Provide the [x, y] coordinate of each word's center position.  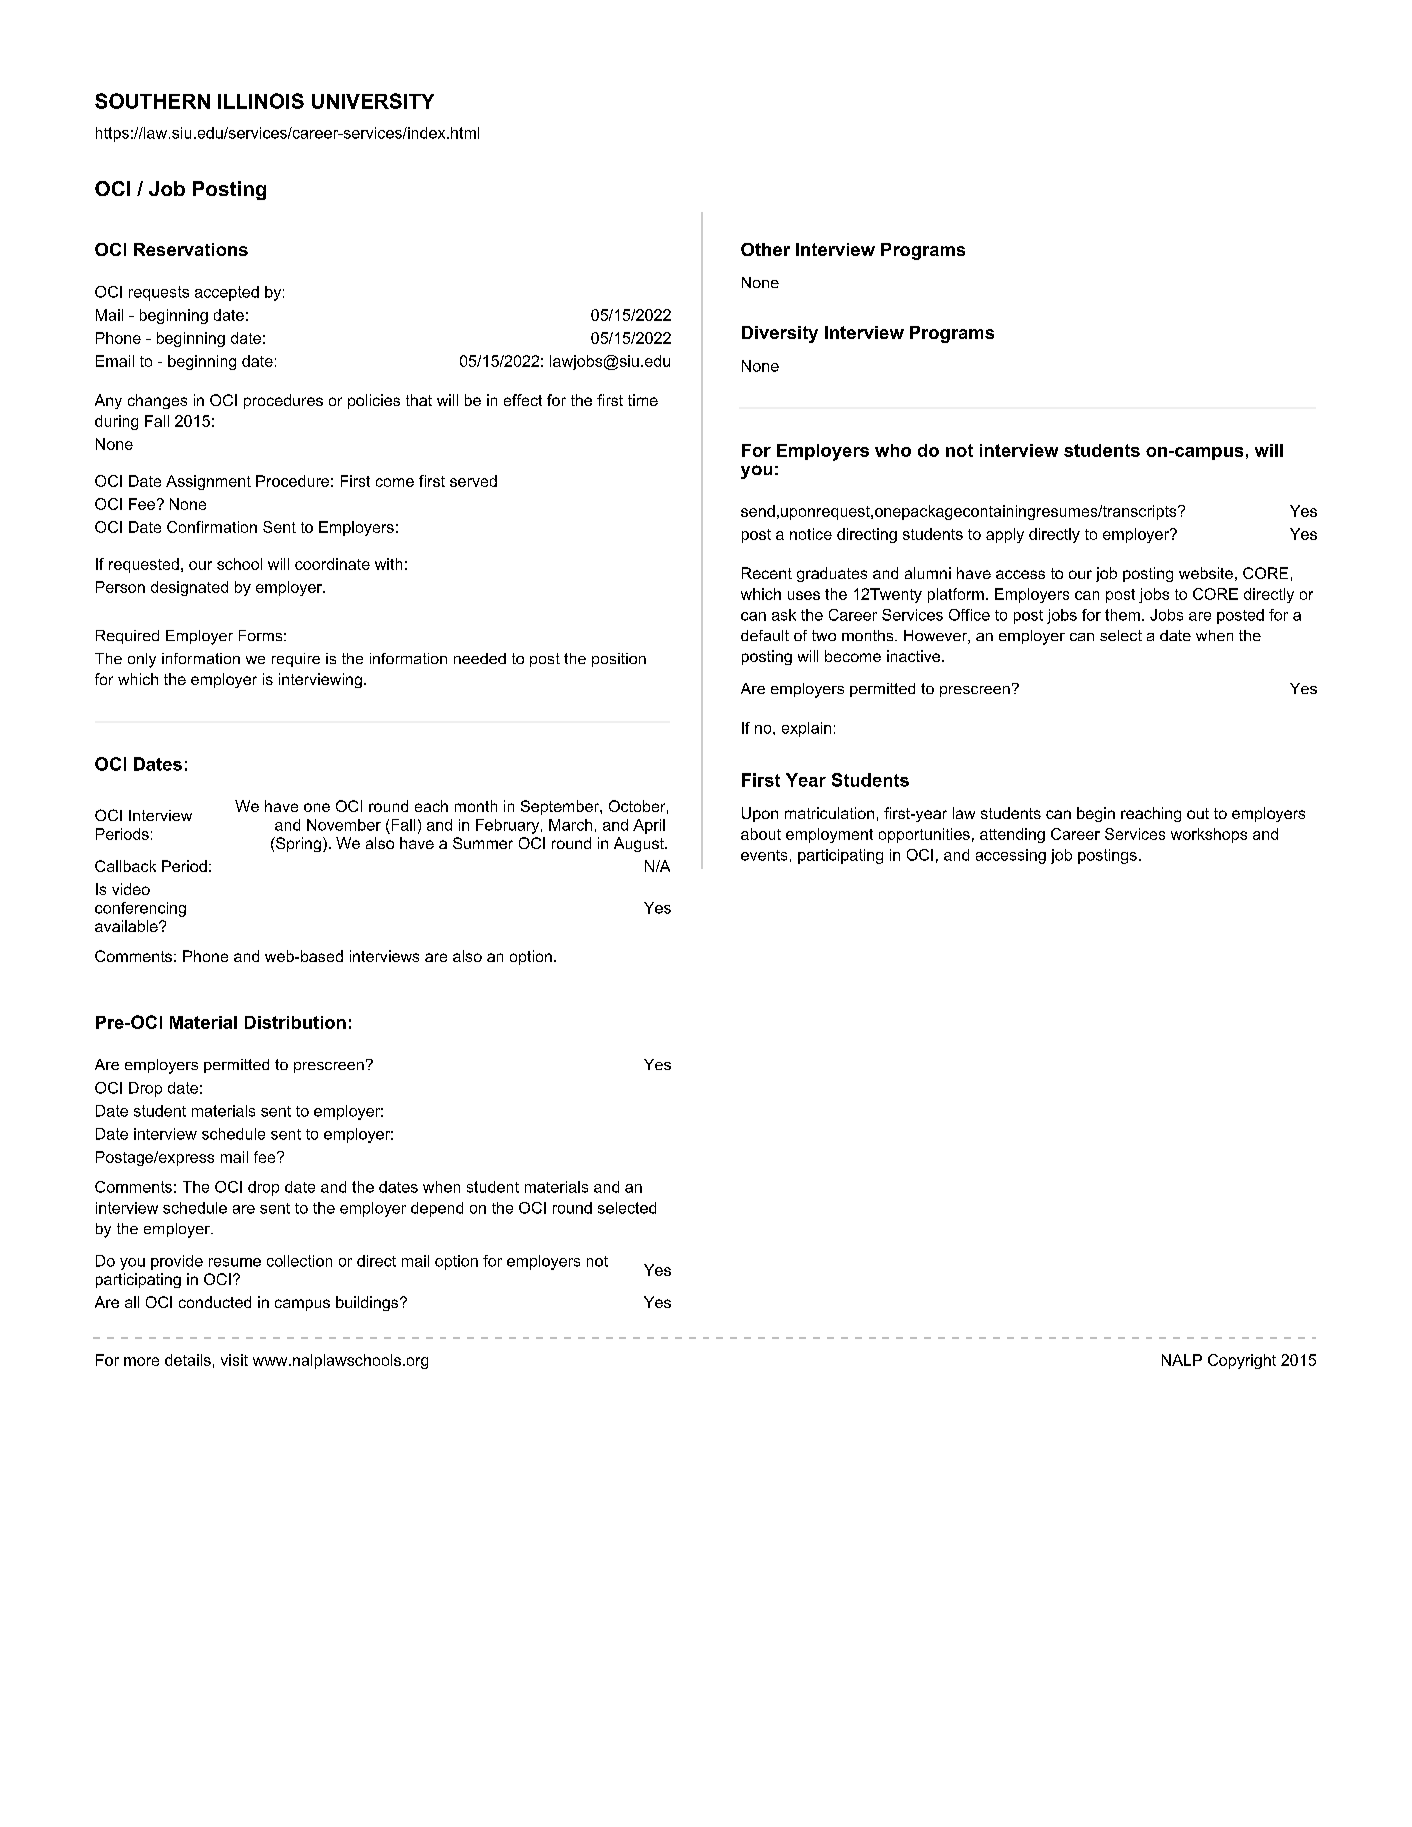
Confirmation [212, 527]
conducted [215, 1302]
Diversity [780, 334]
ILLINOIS [261, 101]
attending [1012, 835]
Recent [767, 573]
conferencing [140, 909]
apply [1005, 535]
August [640, 844]
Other [765, 249]
